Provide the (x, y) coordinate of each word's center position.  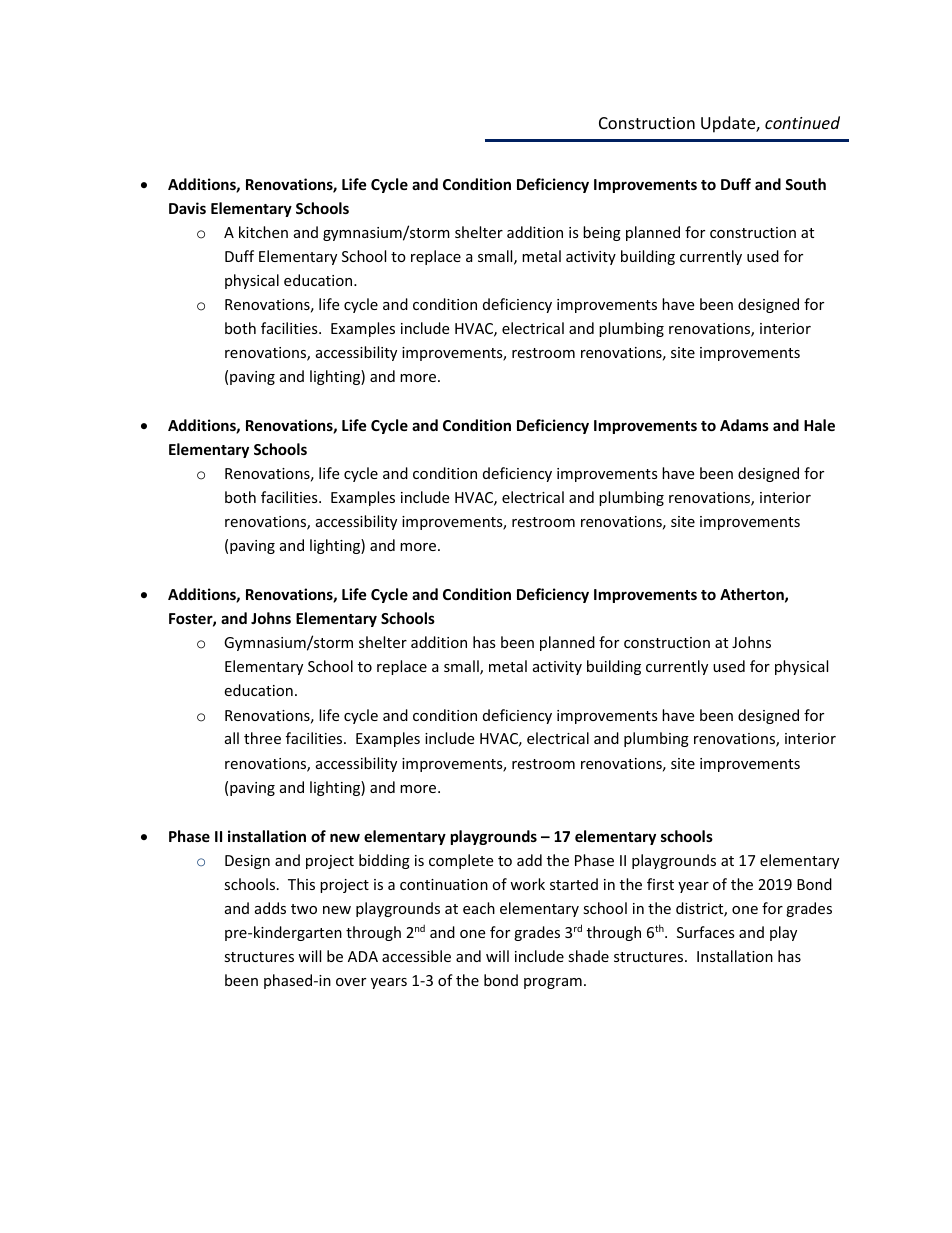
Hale (819, 425)
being (602, 233)
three (262, 738)
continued (802, 122)
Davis (187, 208)
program (553, 983)
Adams (744, 425)
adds (270, 908)
